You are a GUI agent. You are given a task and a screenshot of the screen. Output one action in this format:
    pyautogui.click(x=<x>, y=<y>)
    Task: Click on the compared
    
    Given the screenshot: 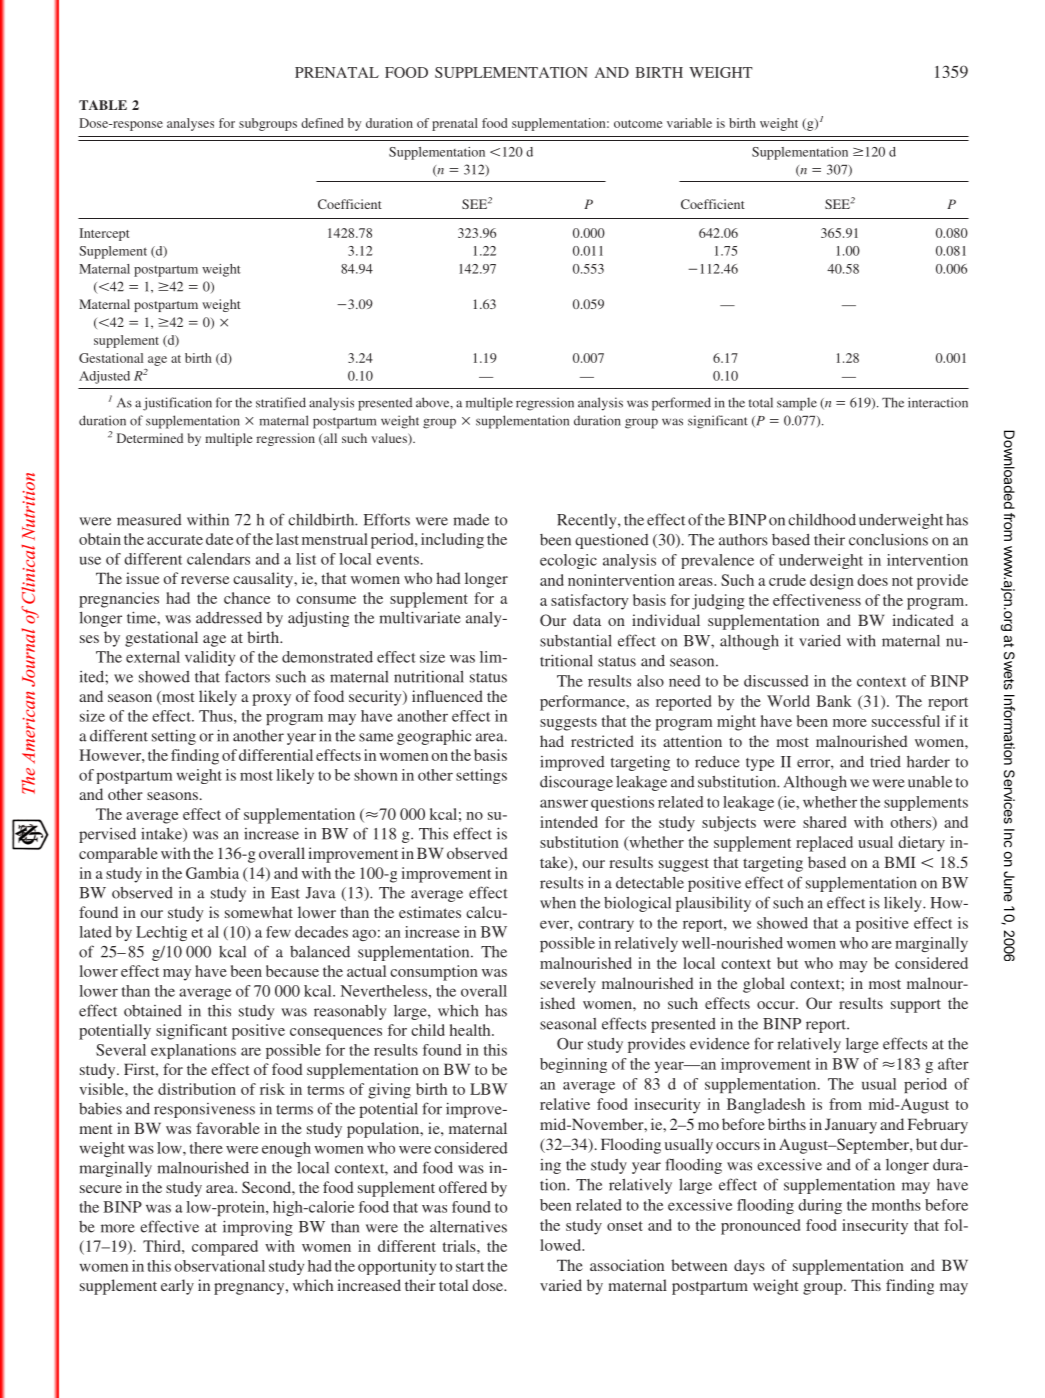 What is the action you would take?
    pyautogui.click(x=225, y=1248)
